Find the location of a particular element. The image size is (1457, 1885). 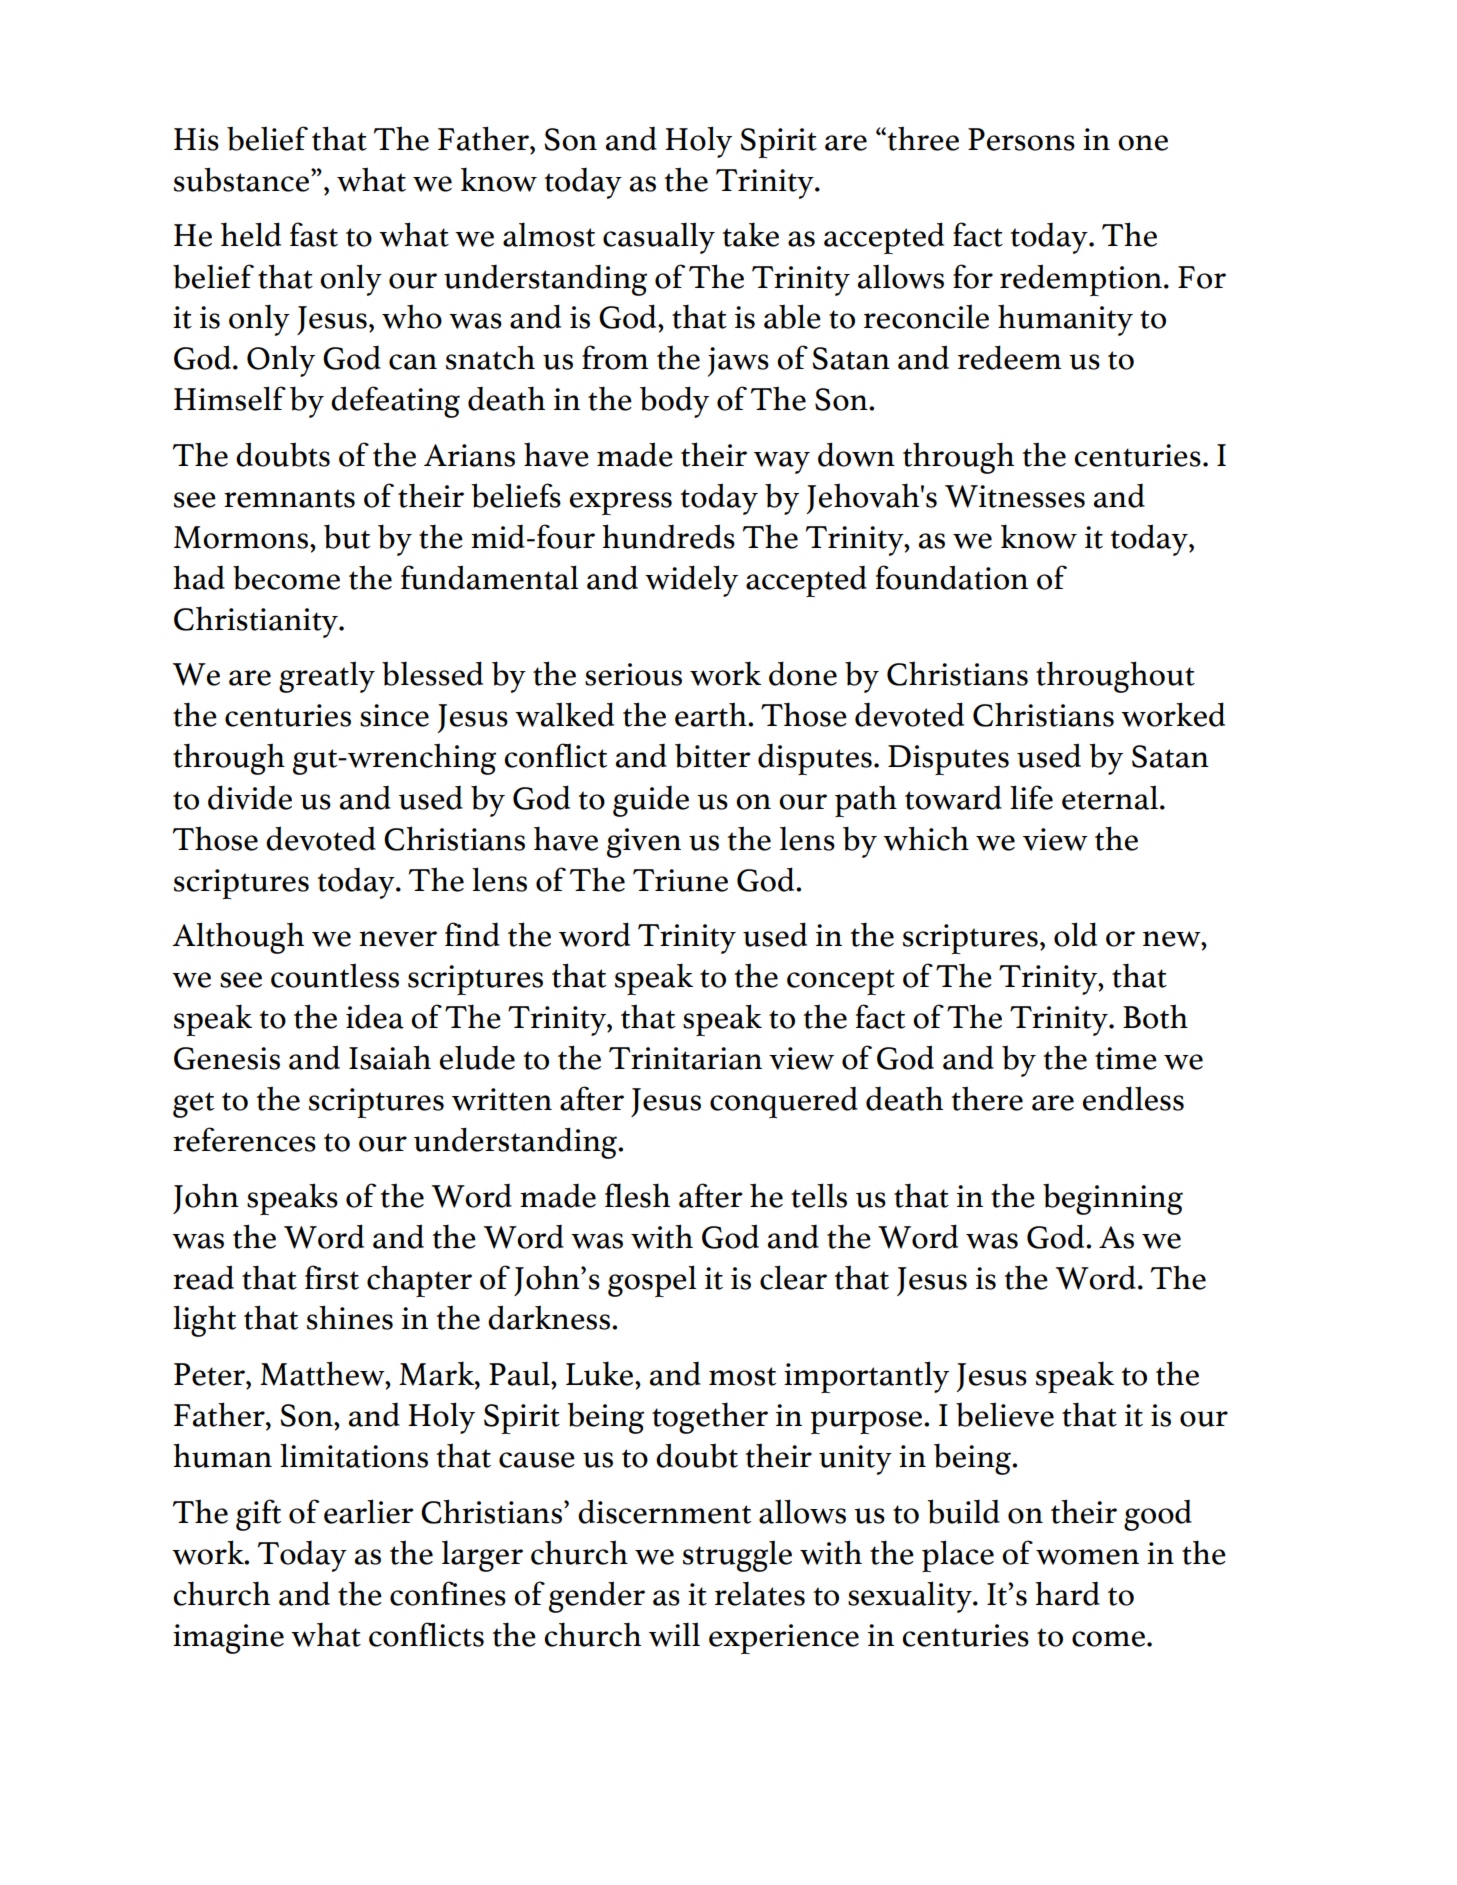

casually is located at coordinates (659, 238).
